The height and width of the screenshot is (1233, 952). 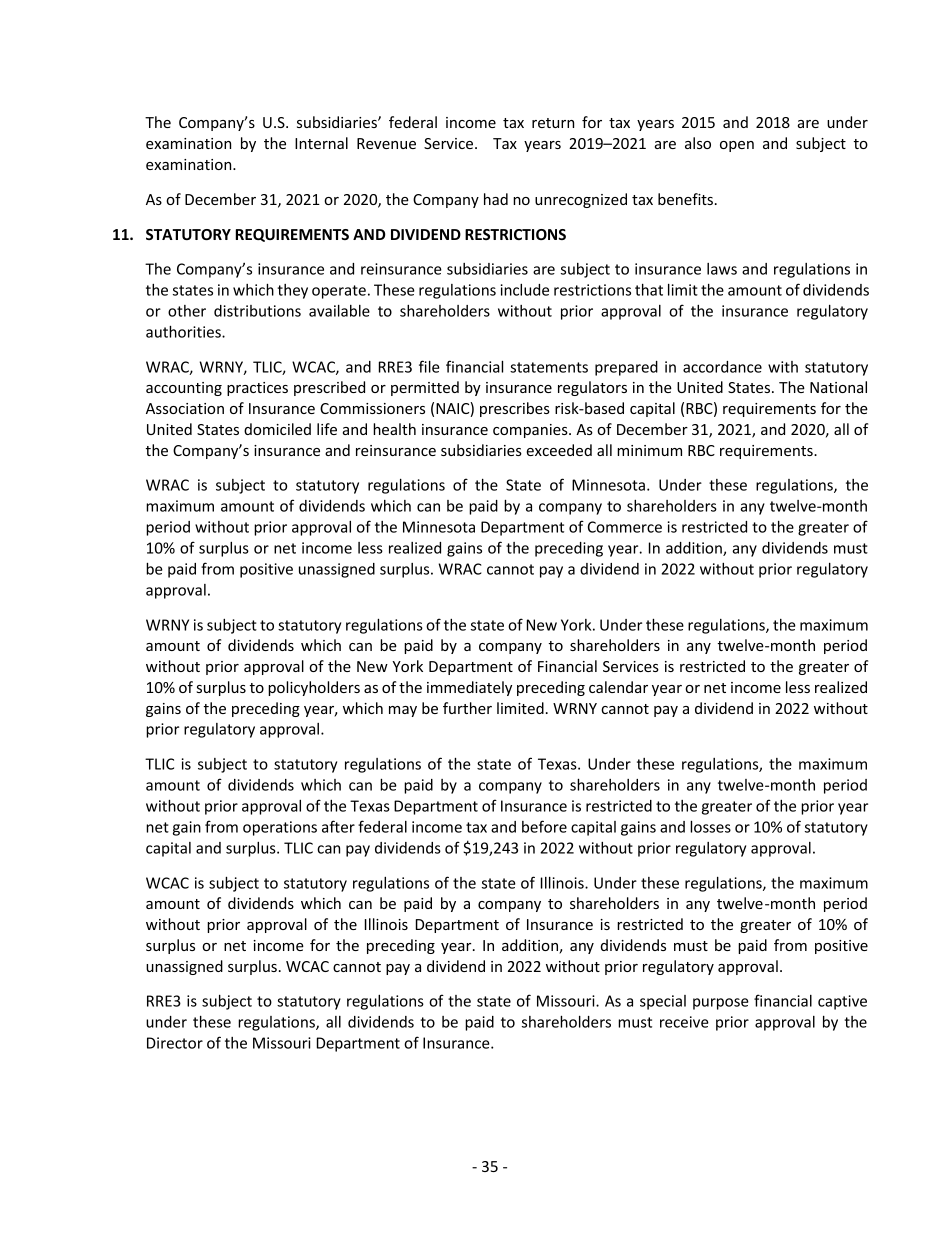 I want to click on accordance, so click(x=722, y=367).
